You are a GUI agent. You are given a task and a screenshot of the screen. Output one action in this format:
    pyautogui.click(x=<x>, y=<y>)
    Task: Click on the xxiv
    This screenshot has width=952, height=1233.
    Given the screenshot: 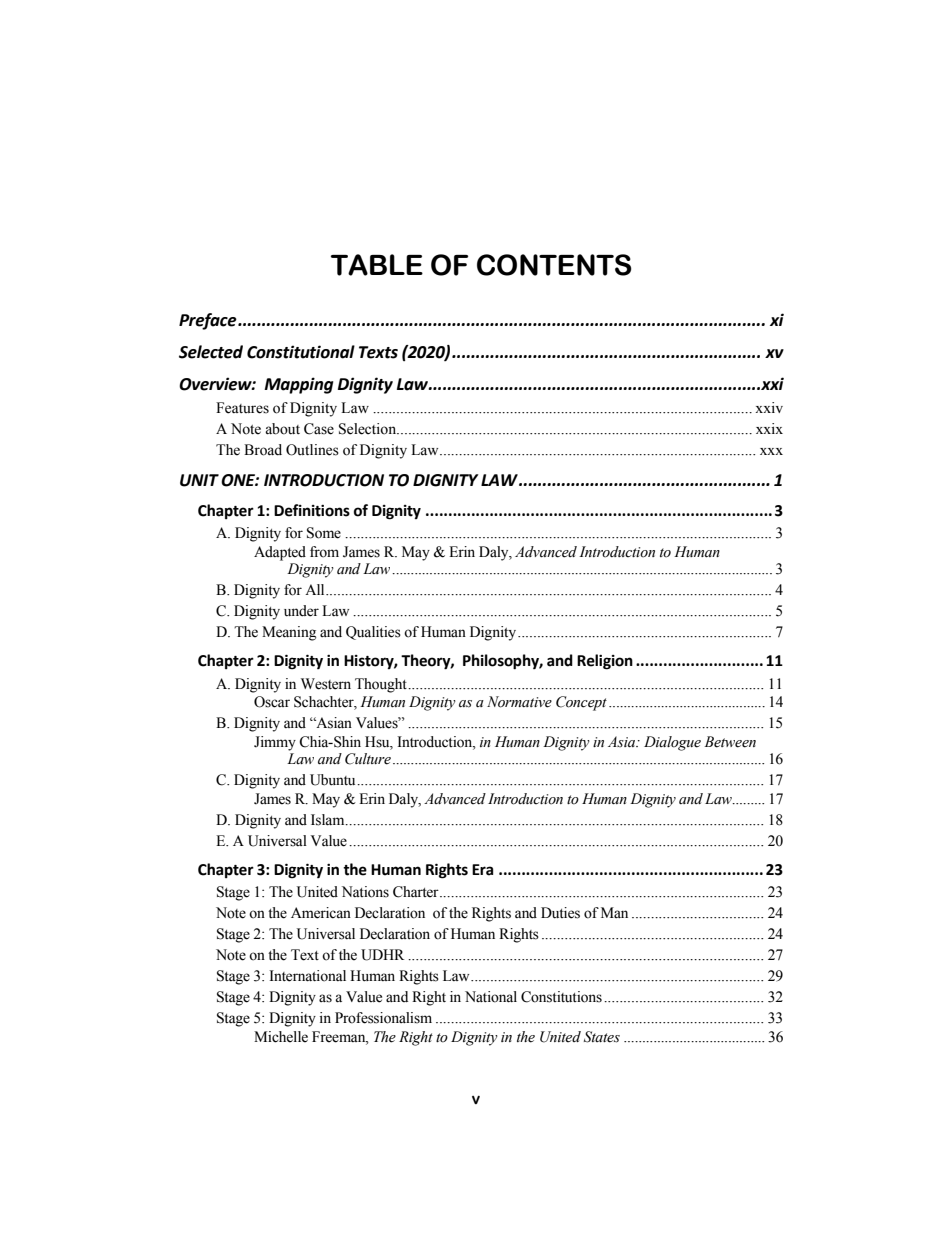 What is the action you would take?
    pyautogui.click(x=769, y=407)
